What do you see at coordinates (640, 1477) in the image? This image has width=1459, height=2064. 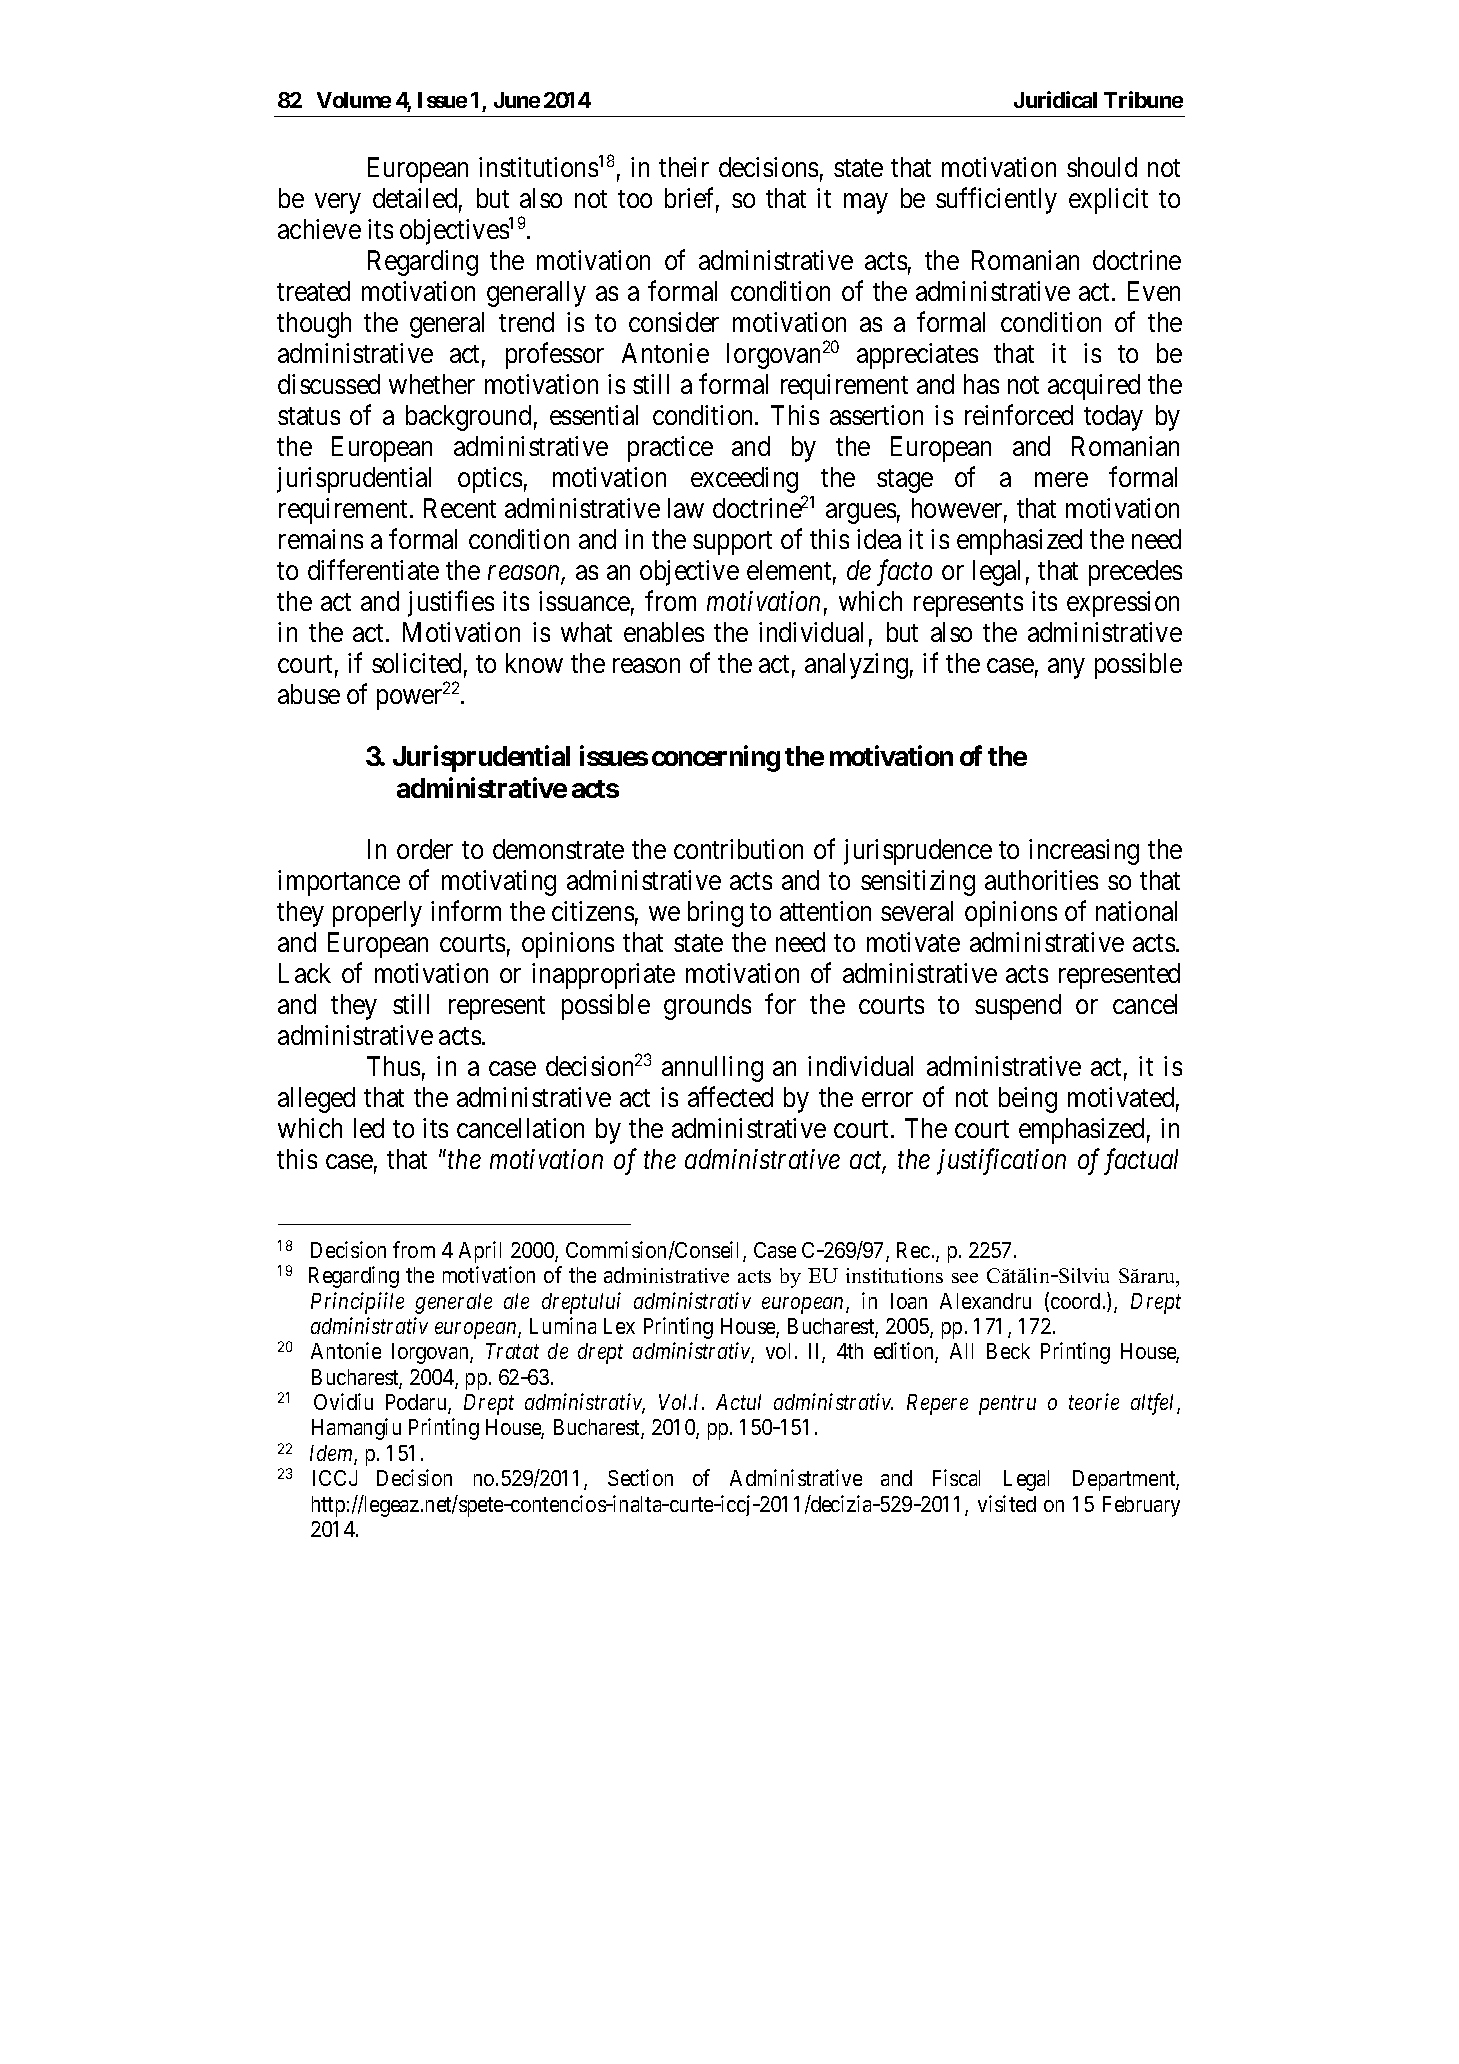 I see `Section` at bounding box center [640, 1477].
